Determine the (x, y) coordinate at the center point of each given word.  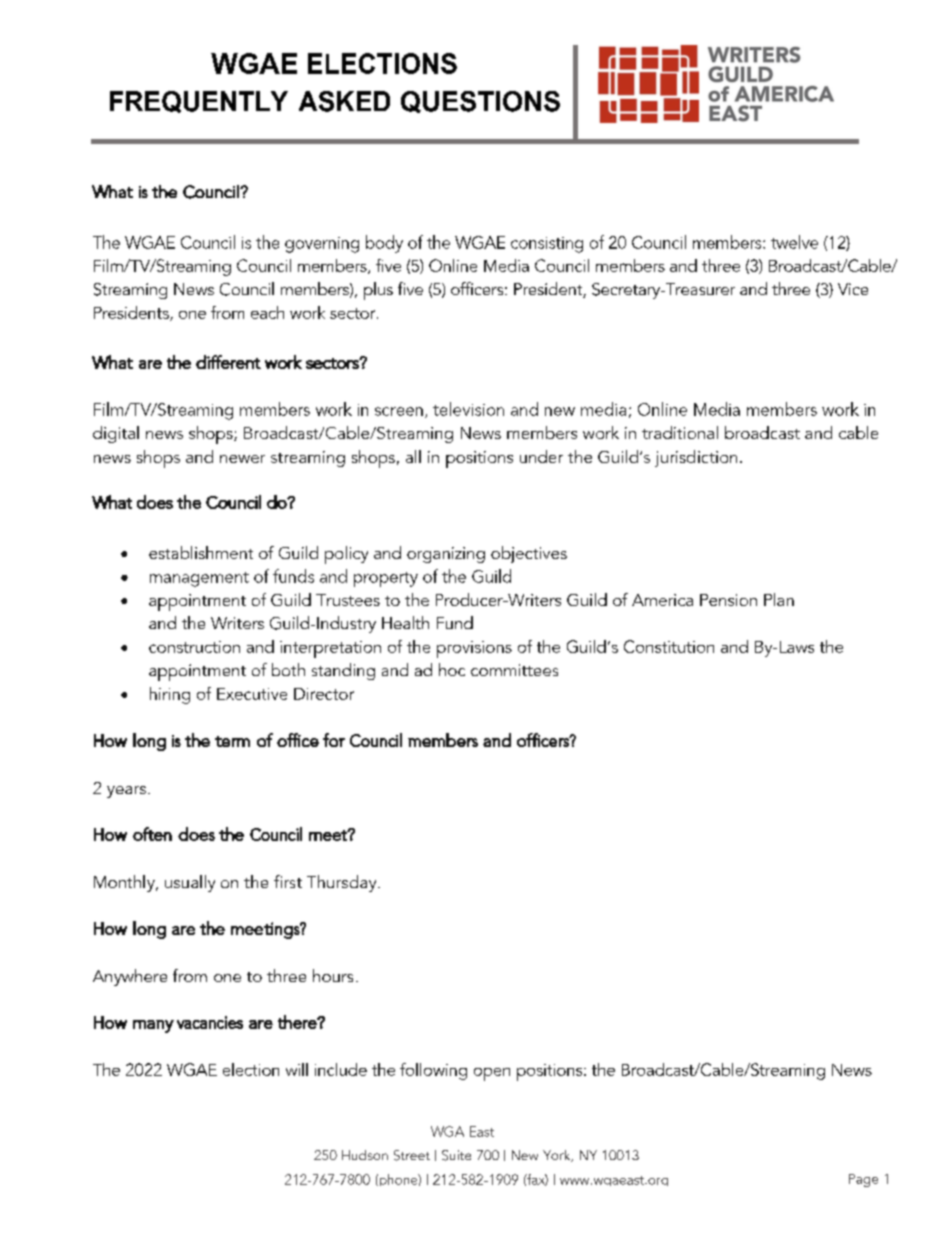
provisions (474, 649)
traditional (680, 432)
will (297, 1069)
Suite (456, 1155)
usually (190, 883)
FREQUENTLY (199, 102)
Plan (779, 599)
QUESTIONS (480, 102)
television (468, 409)
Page (863, 1180)
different (228, 362)
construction (194, 647)
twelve (794, 242)
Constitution (669, 646)
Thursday (343, 883)
